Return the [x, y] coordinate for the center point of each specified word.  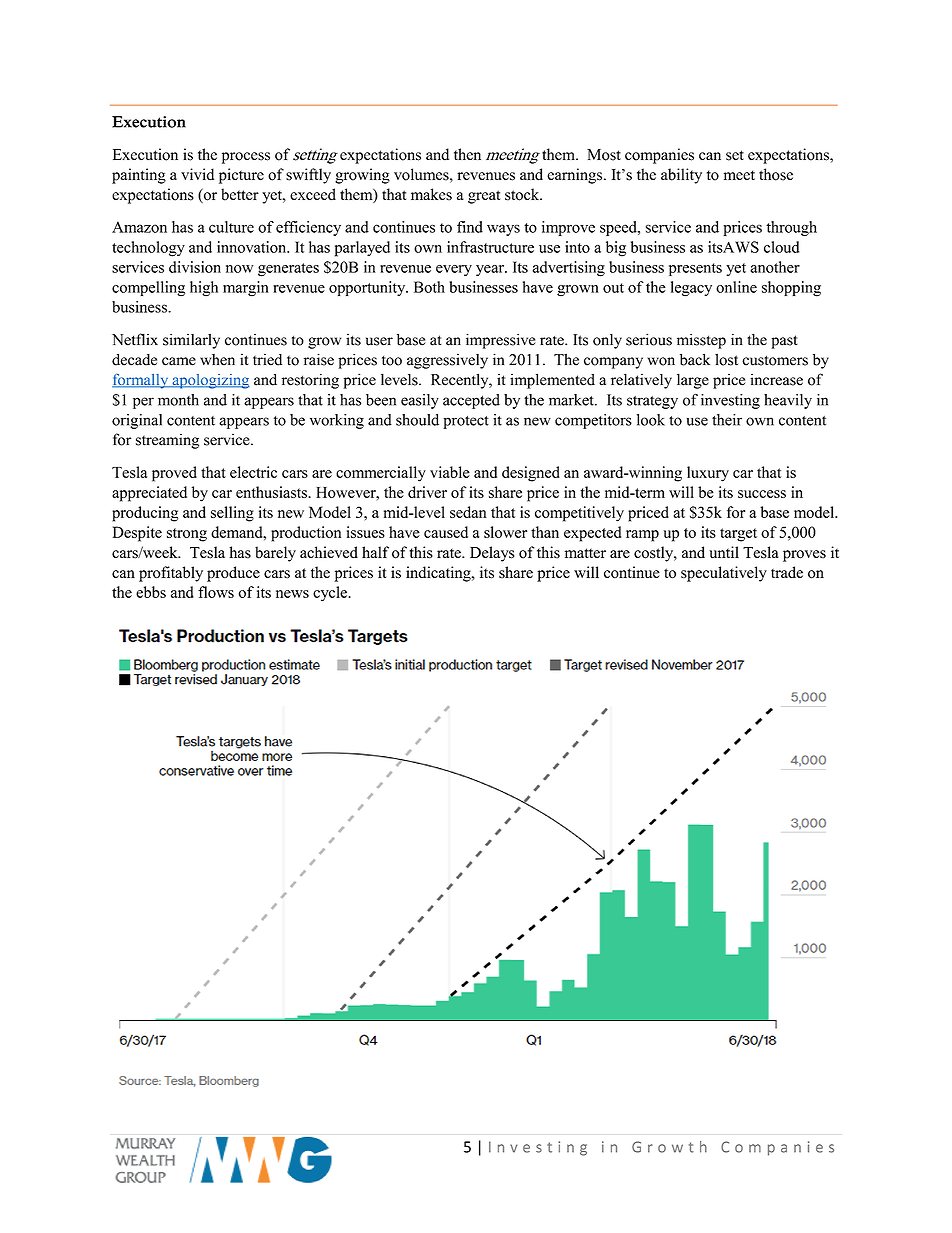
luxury [708, 474]
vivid [197, 174]
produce [233, 574]
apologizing [210, 381]
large [693, 381]
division [195, 267]
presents [695, 269]
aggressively [447, 361]
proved [174, 474]
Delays [492, 554]
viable [450, 472]
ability [681, 176]
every [454, 270]
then [467, 154]
